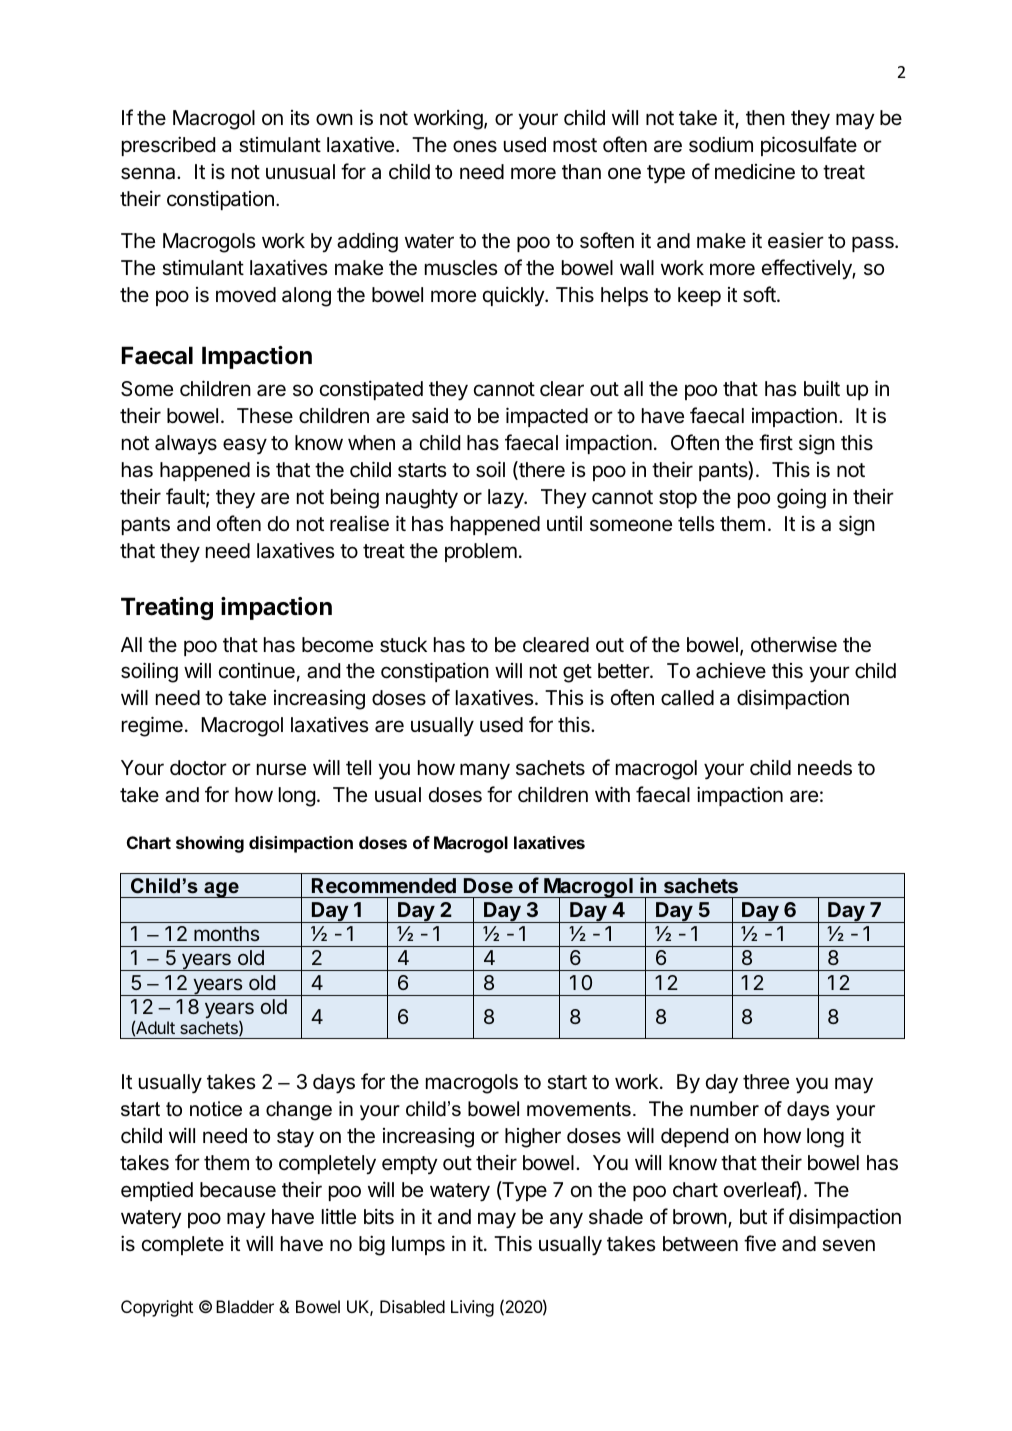 The image size is (1012, 1431). I want to click on going, so click(801, 498).
